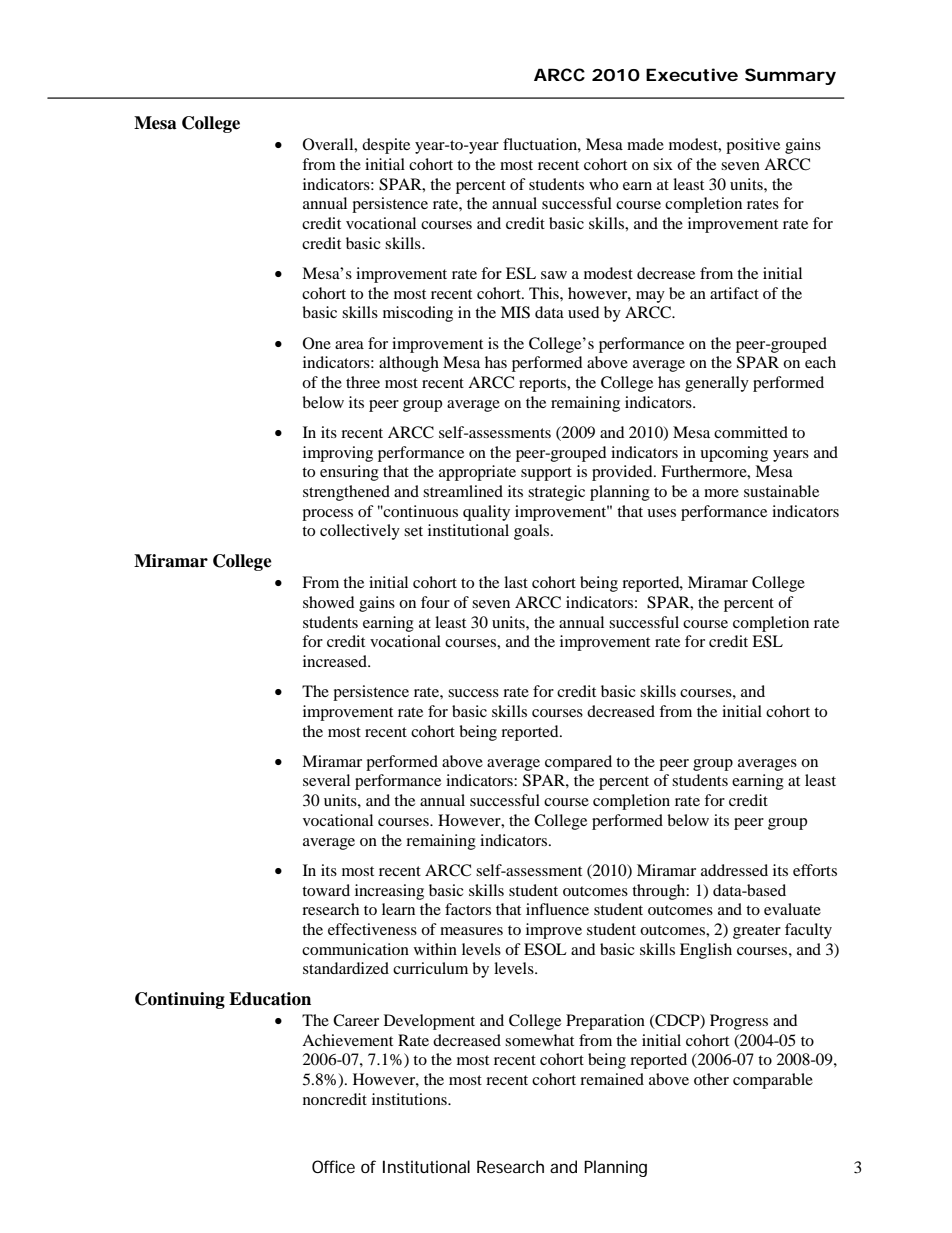  What do you see at coordinates (477, 473) in the screenshot?
I see `appropriate` at bounding box center [477, 473].
